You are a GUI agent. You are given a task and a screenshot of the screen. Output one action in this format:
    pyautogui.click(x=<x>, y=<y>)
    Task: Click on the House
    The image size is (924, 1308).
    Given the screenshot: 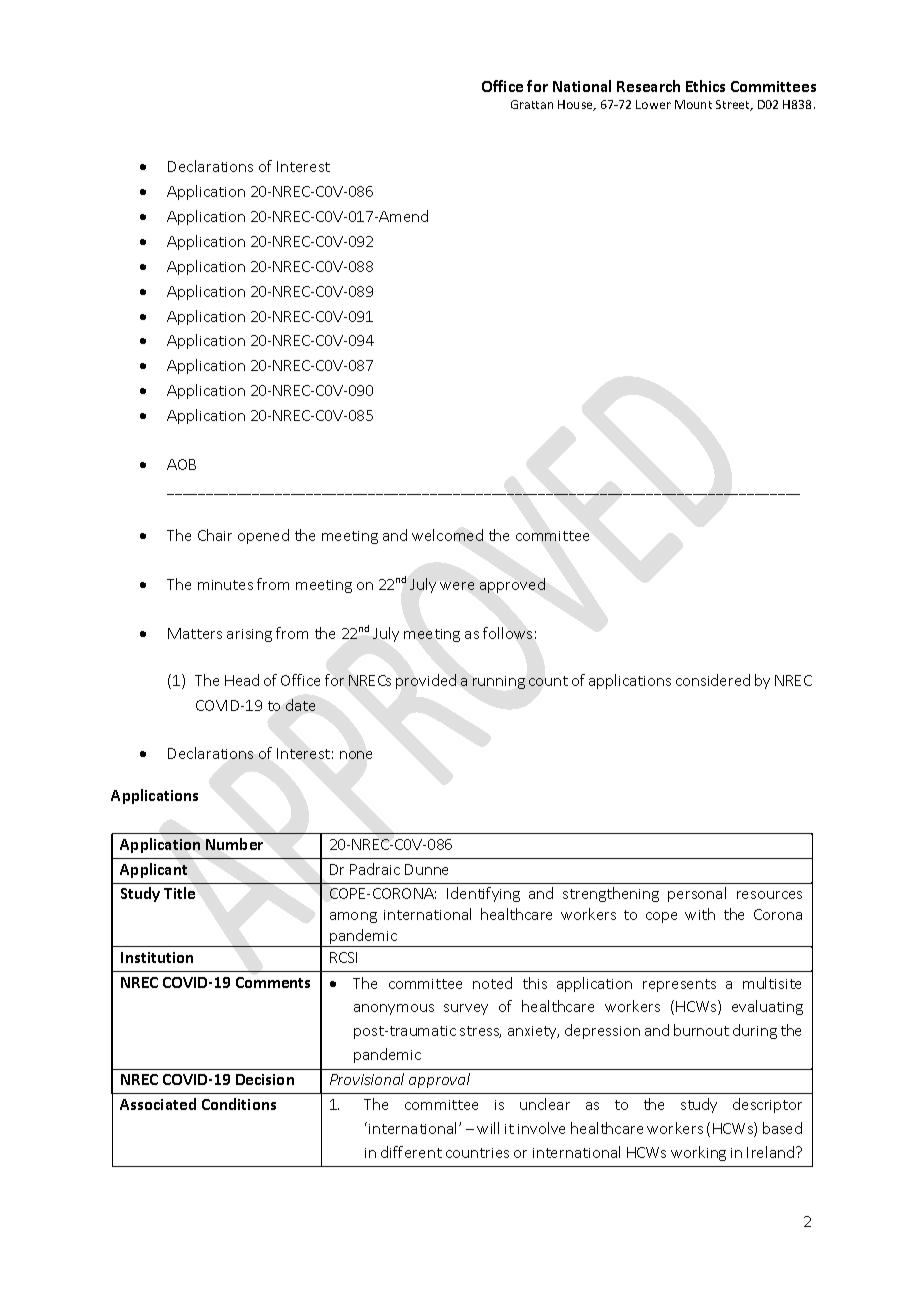 What is the action you would take?
    pyautogui.click(x=576, y=105)
